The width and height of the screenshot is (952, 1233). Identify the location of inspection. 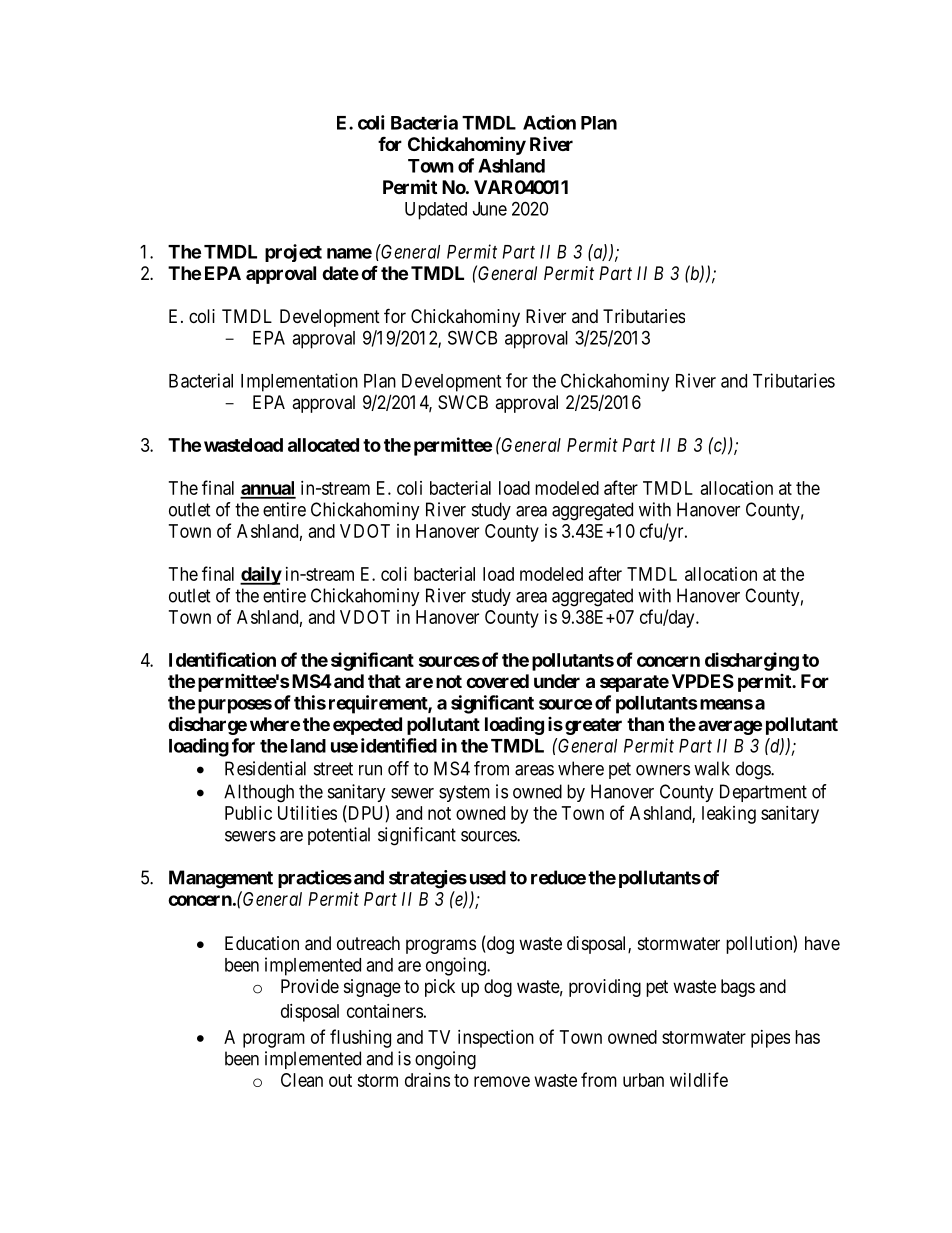
(496, 1039).
